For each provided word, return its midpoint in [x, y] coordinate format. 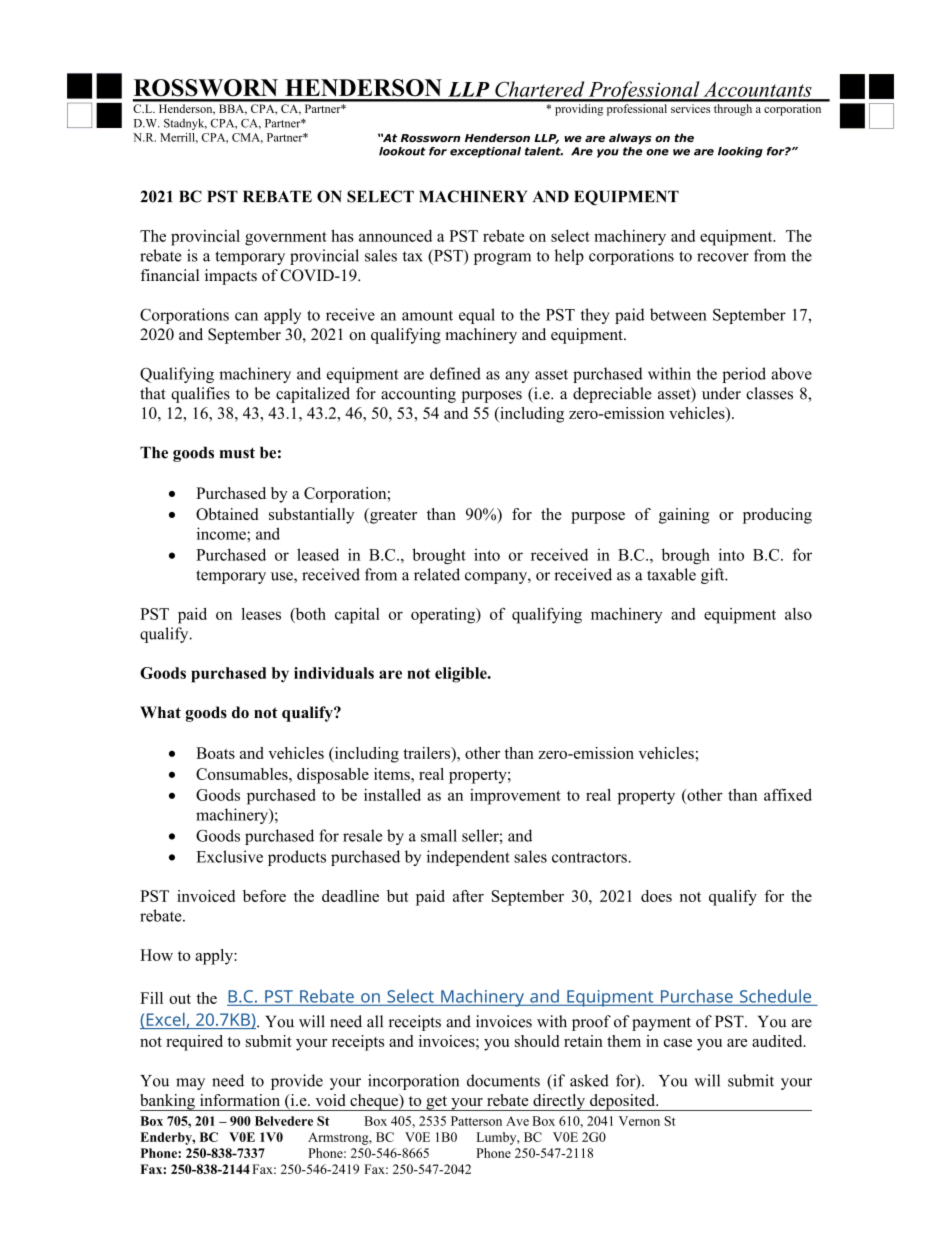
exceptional [485, 152]
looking [740, 152]
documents [503, 1080]
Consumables [243, 774]
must [237, 453]
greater [392, 516]
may [190, 1084]
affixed [788, 794]
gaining [684, 516]
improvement [515, 797]
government [286, 238]
